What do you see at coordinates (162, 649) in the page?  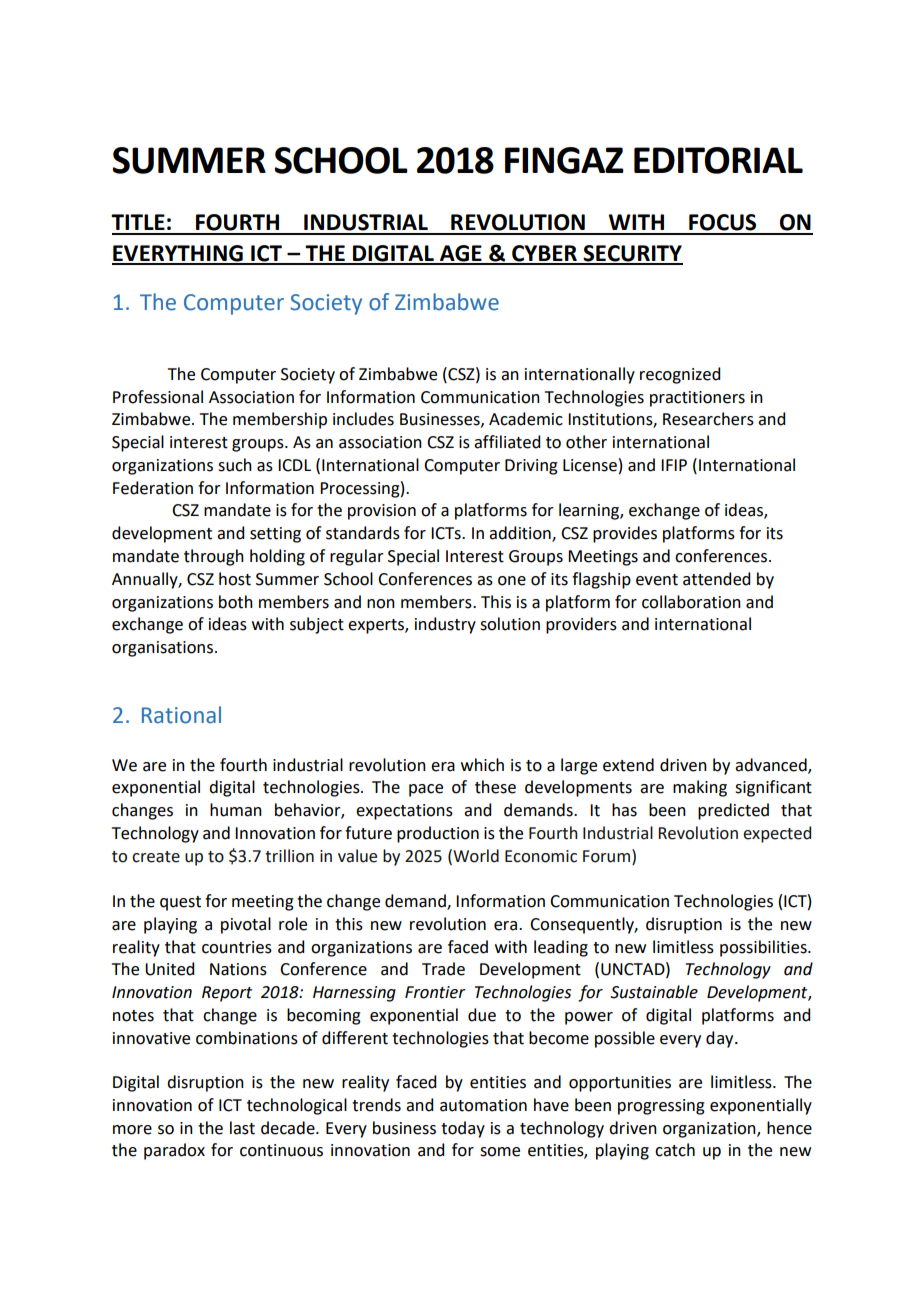 I see `organisations` at bounding box center [162, 649].
